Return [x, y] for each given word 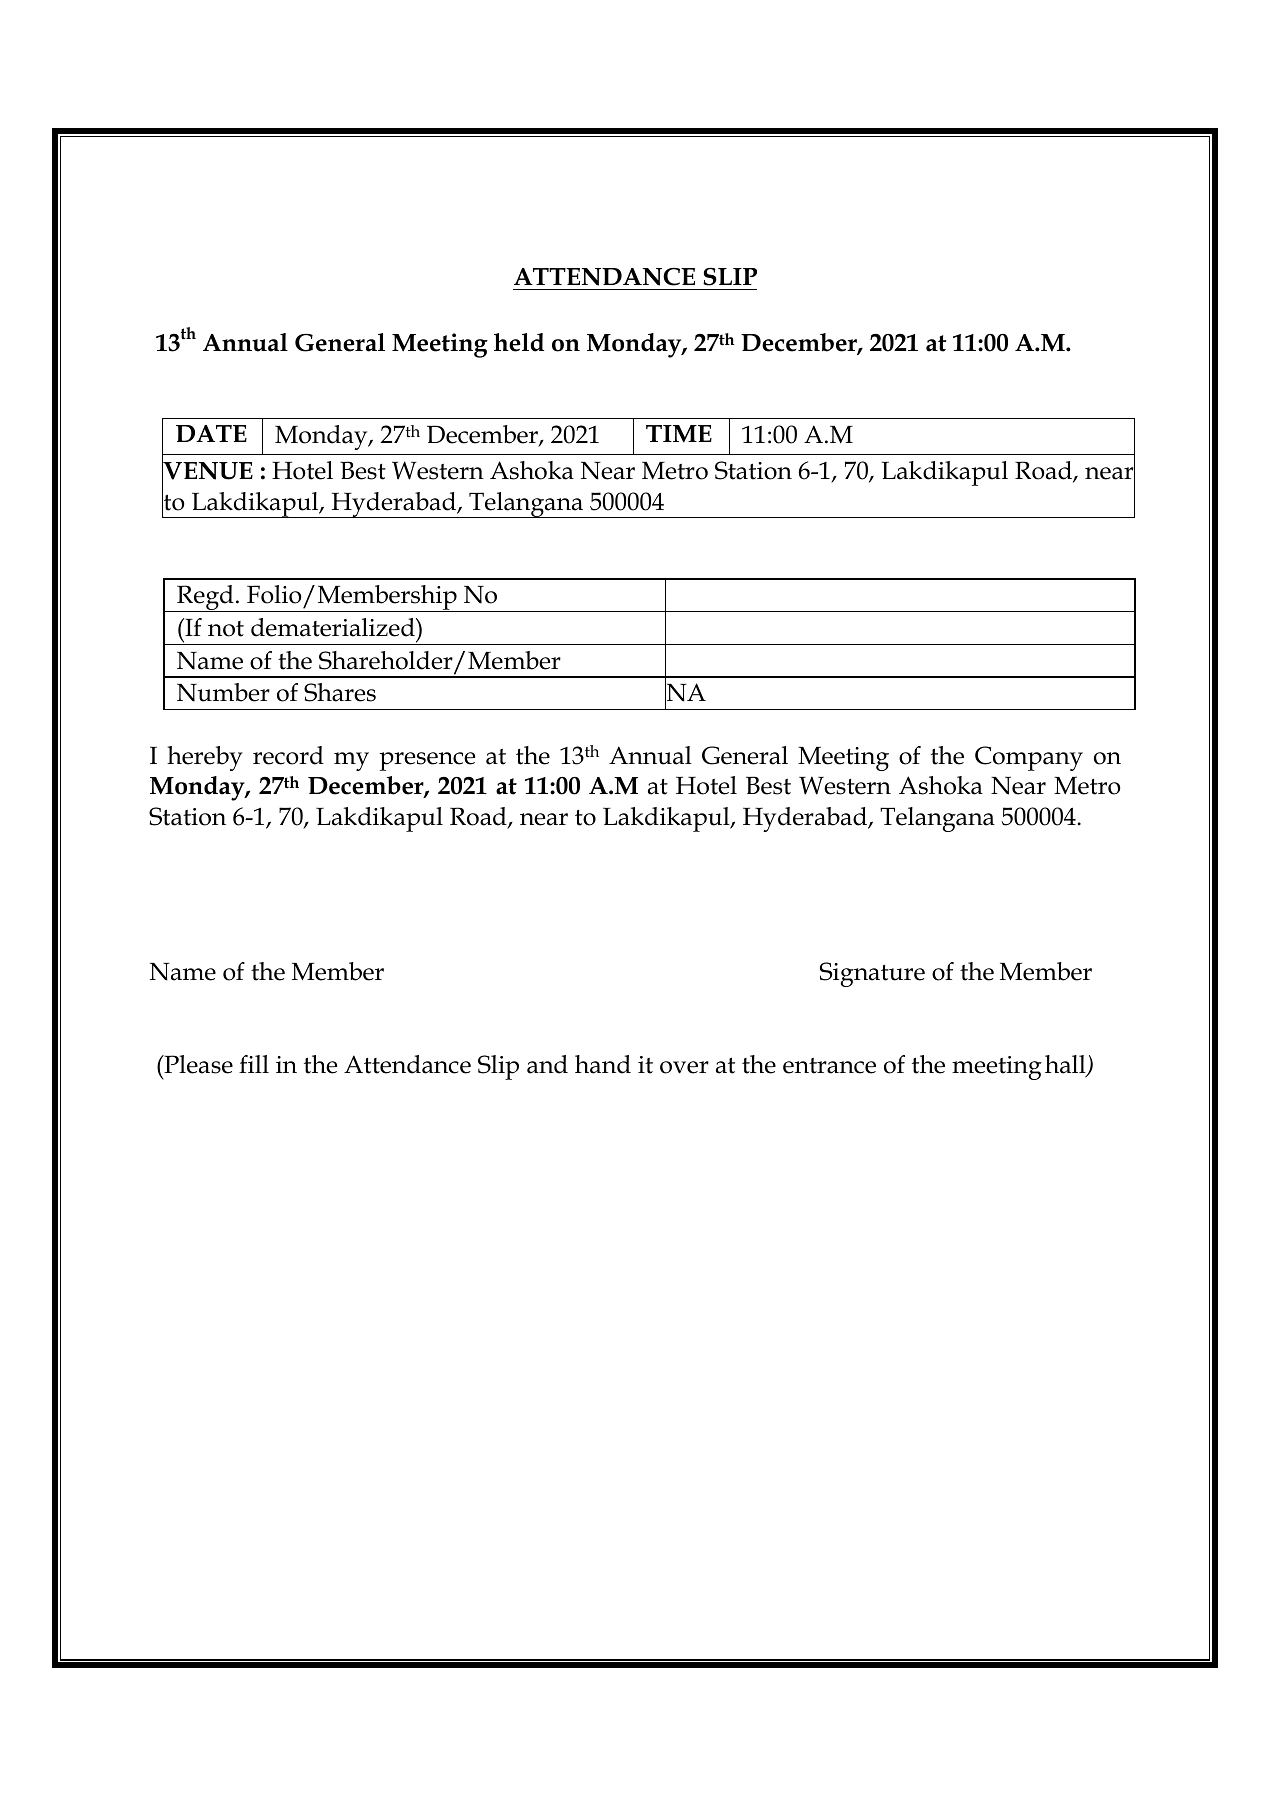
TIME [679, 434]
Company [1029, 758]
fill [254, 1064]
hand [603, 1064]
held [519, 342]
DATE [211, 433]
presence [427, 761]
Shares [340, 692]
